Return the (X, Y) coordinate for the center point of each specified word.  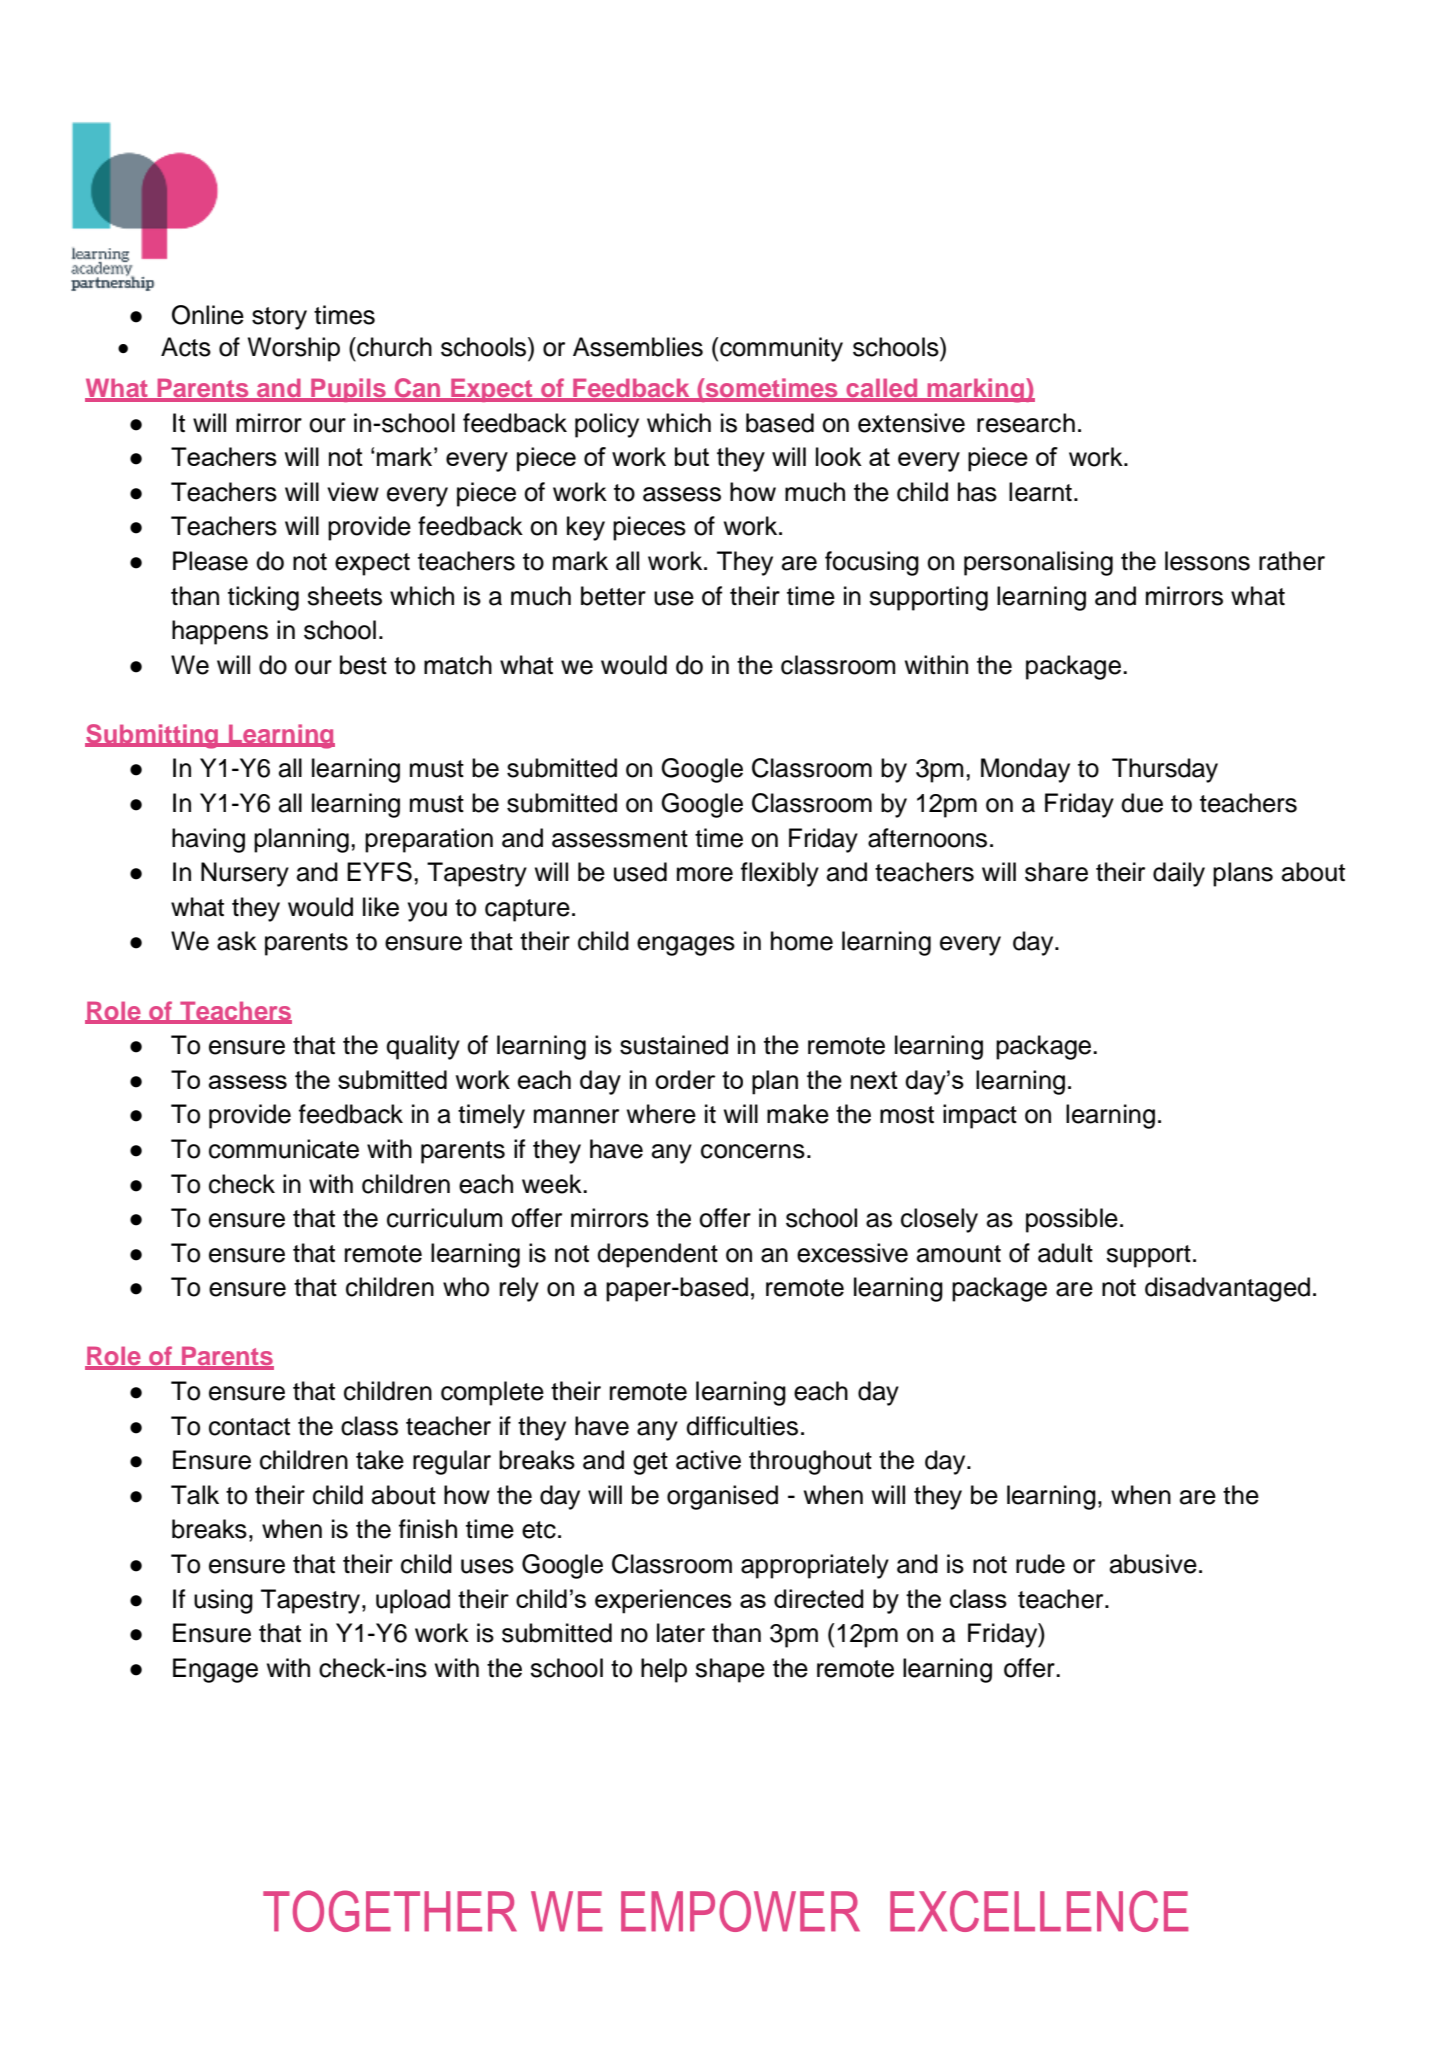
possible (1072, 1220)
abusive (1153, 1564)
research (1026, 423)
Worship (294, 349)
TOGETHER (390, 1911)
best (363, 665)
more (705, 874)
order (685, 1079)
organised (722, 1497)
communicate (284, 1149)
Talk (195, 1495)
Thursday (1165, 770)
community (781, 349)
